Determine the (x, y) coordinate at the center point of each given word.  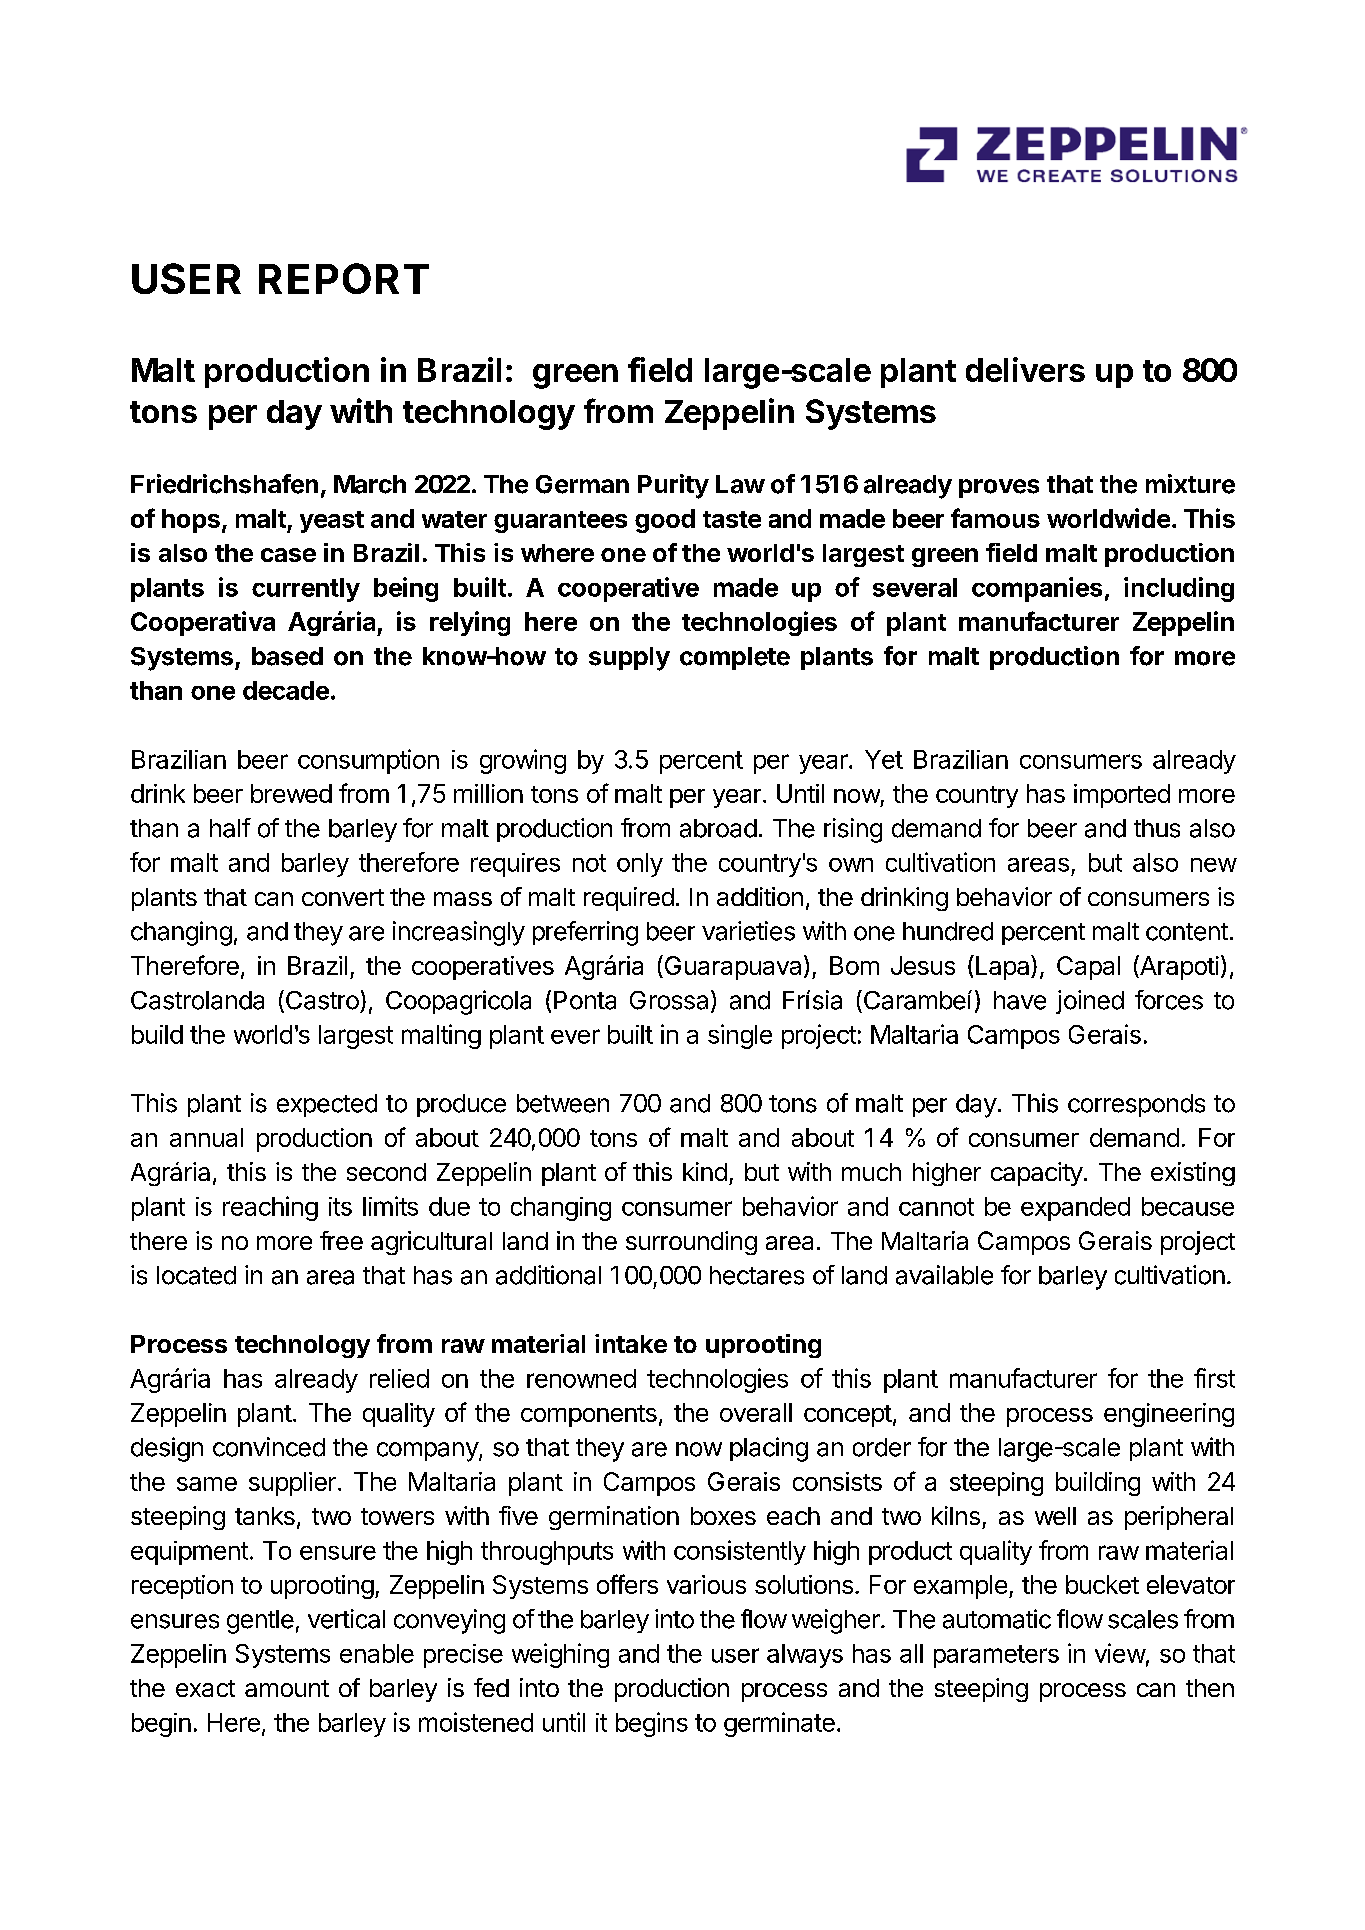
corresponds (1136, 1105)
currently (306, 590)
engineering (1169, 1415)
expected (327, 1105)
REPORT (344, 278)
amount (287, 1688)
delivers (1025, 369)
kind (705, 1171)
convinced (269, 1447)
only (640, 865)
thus (1157, 828)
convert (343, 897)
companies (1037, 589)
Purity (673, 486)
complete (735, 658)
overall (756, 1412)
